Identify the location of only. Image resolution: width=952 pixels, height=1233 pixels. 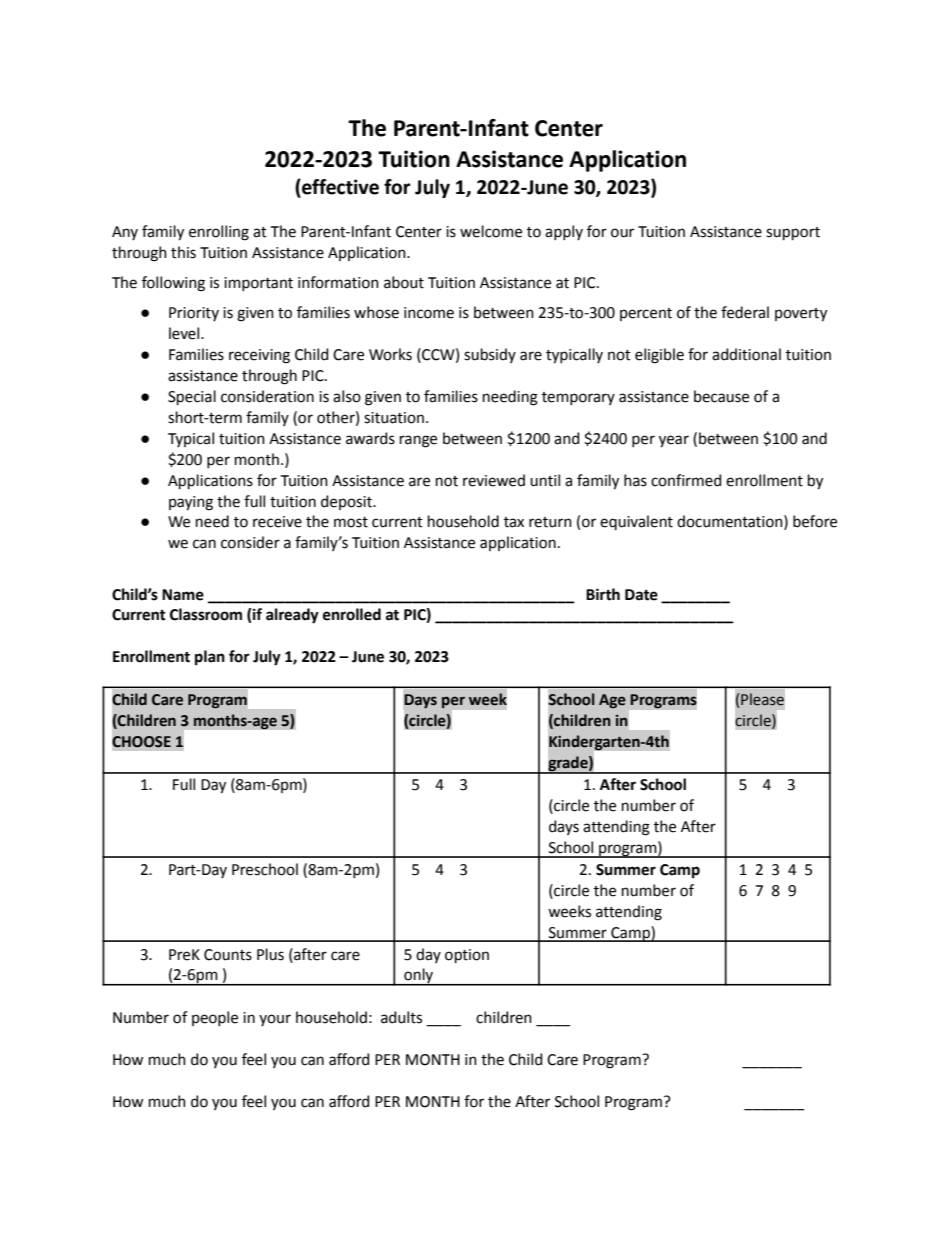
(419, 977).
